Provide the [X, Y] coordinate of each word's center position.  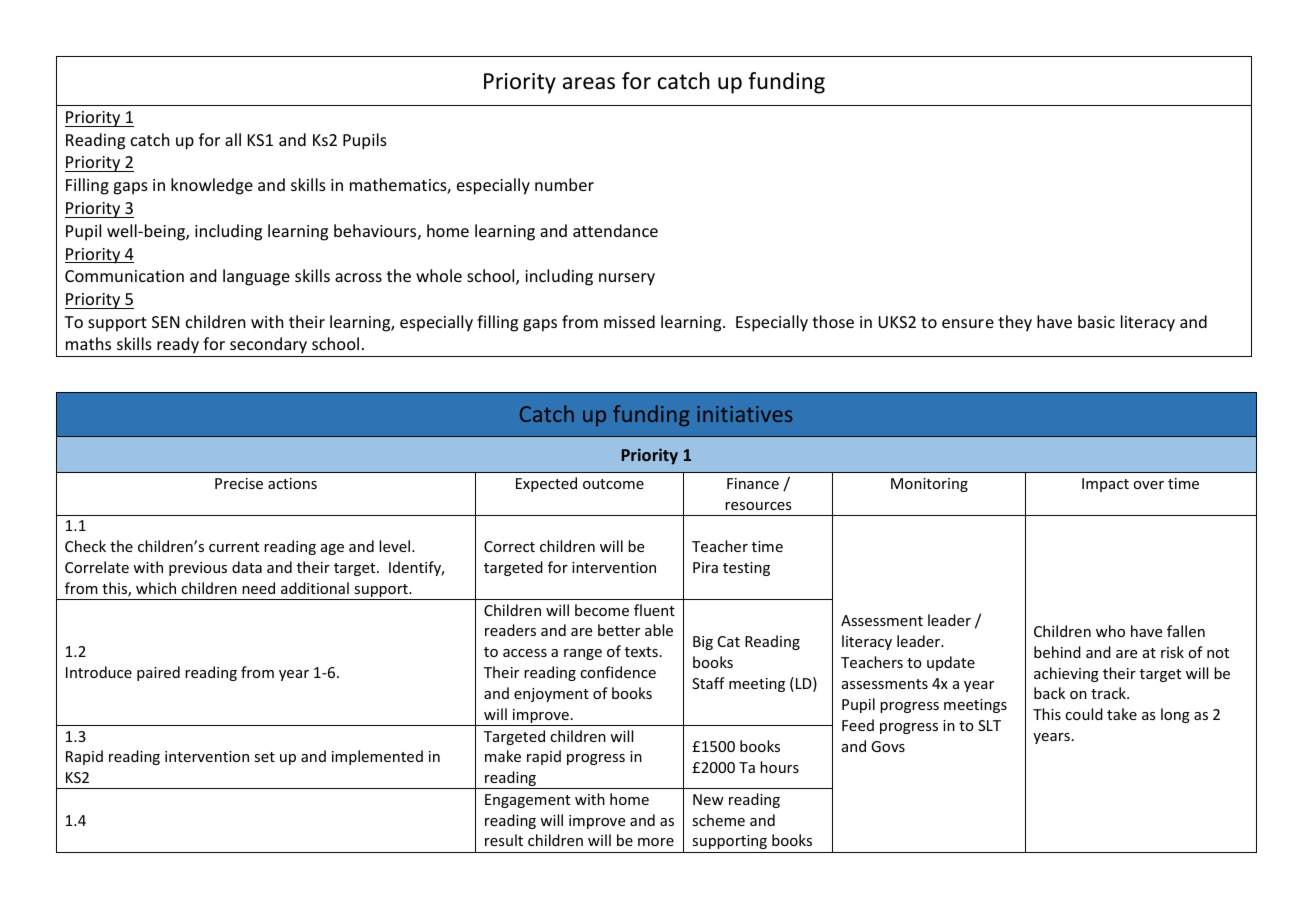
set [264, 757]
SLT [989, 725]
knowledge [212, 186]
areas [589, 83]
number [564, 184]
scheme [718, 820]
